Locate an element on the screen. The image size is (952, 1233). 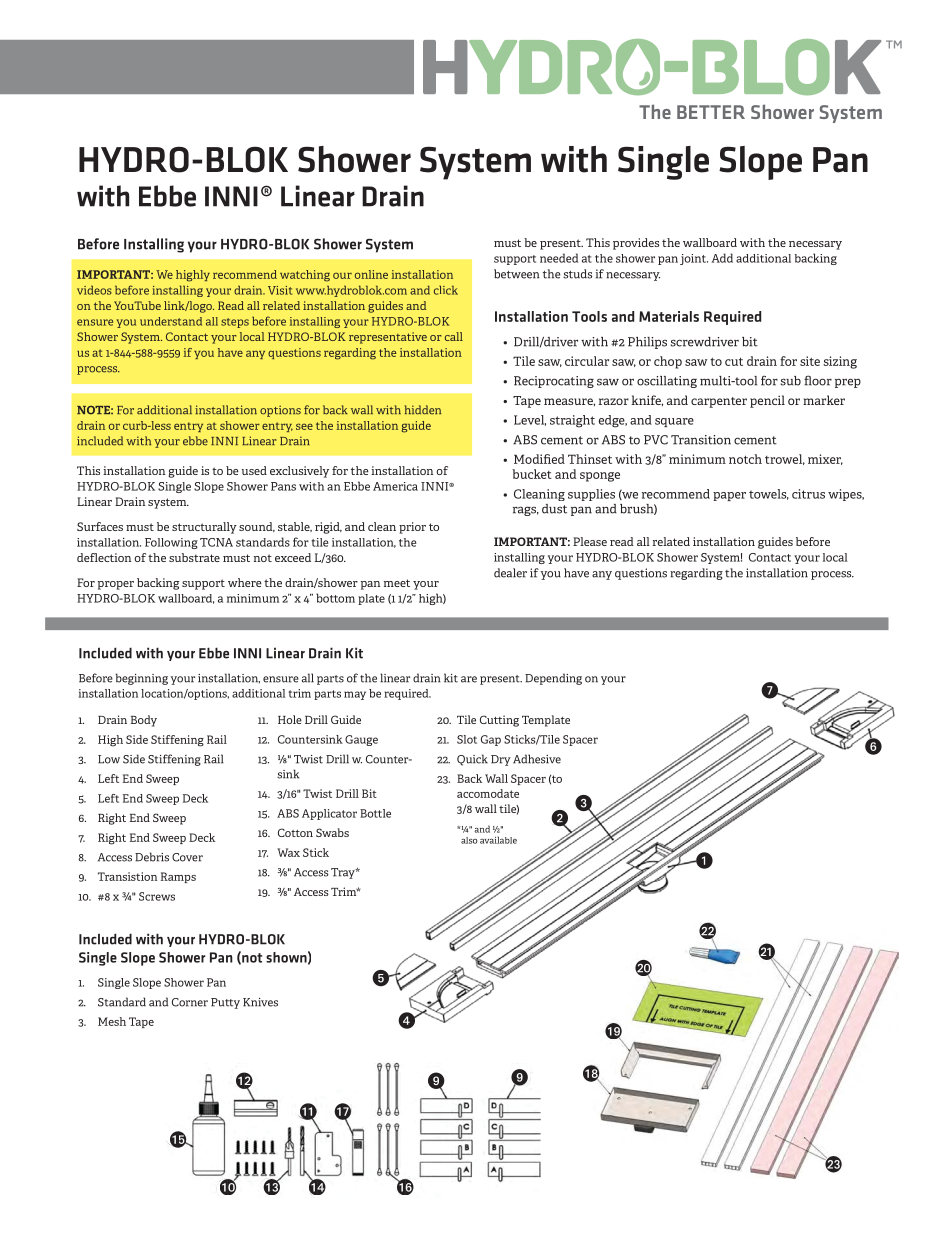
call is located at coordinates (454, 336).
